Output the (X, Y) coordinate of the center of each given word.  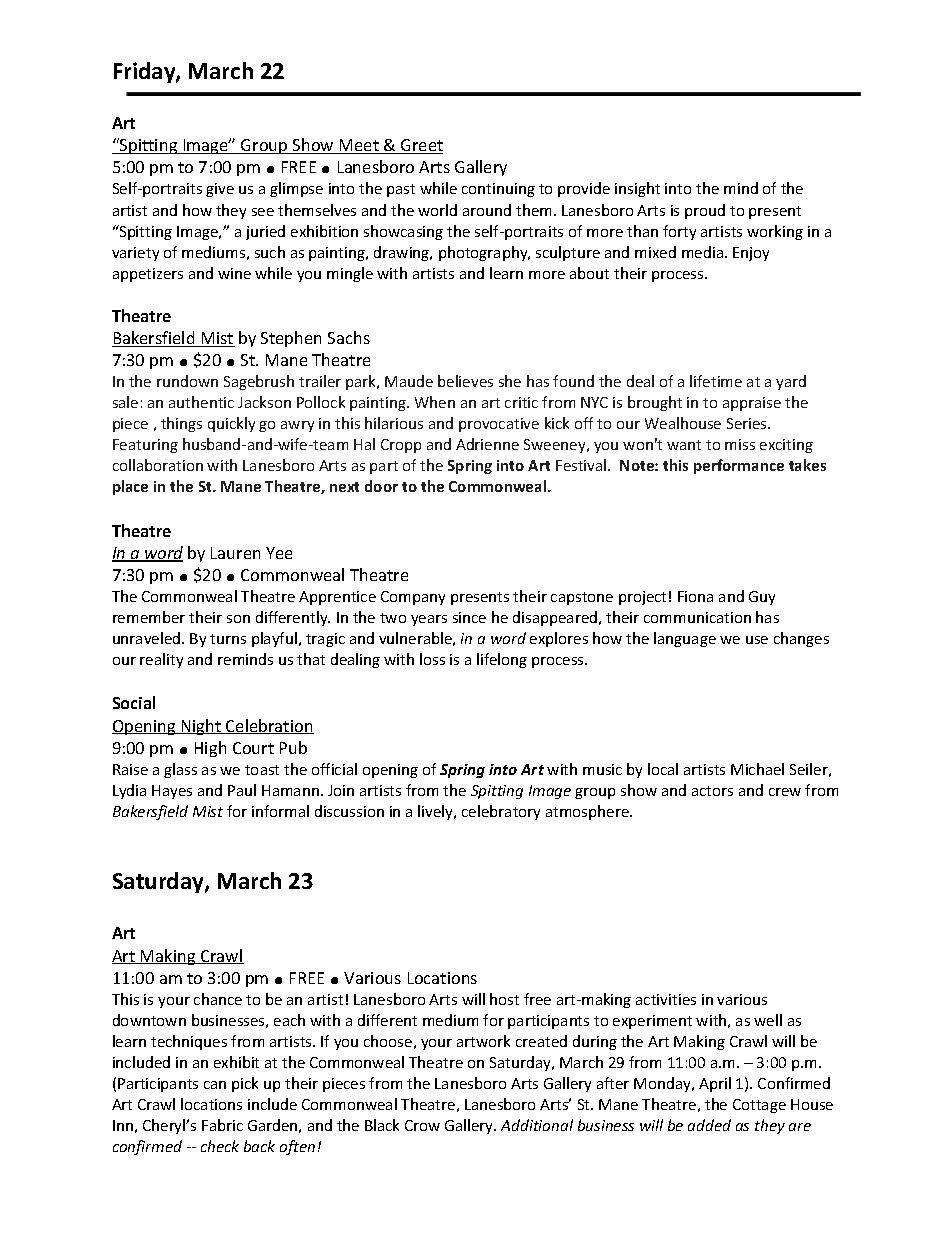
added (709, 1125)
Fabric (222, 1125)
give (220, 190)
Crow (422, 1125)
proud (705, 211)
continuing (498, 190)
